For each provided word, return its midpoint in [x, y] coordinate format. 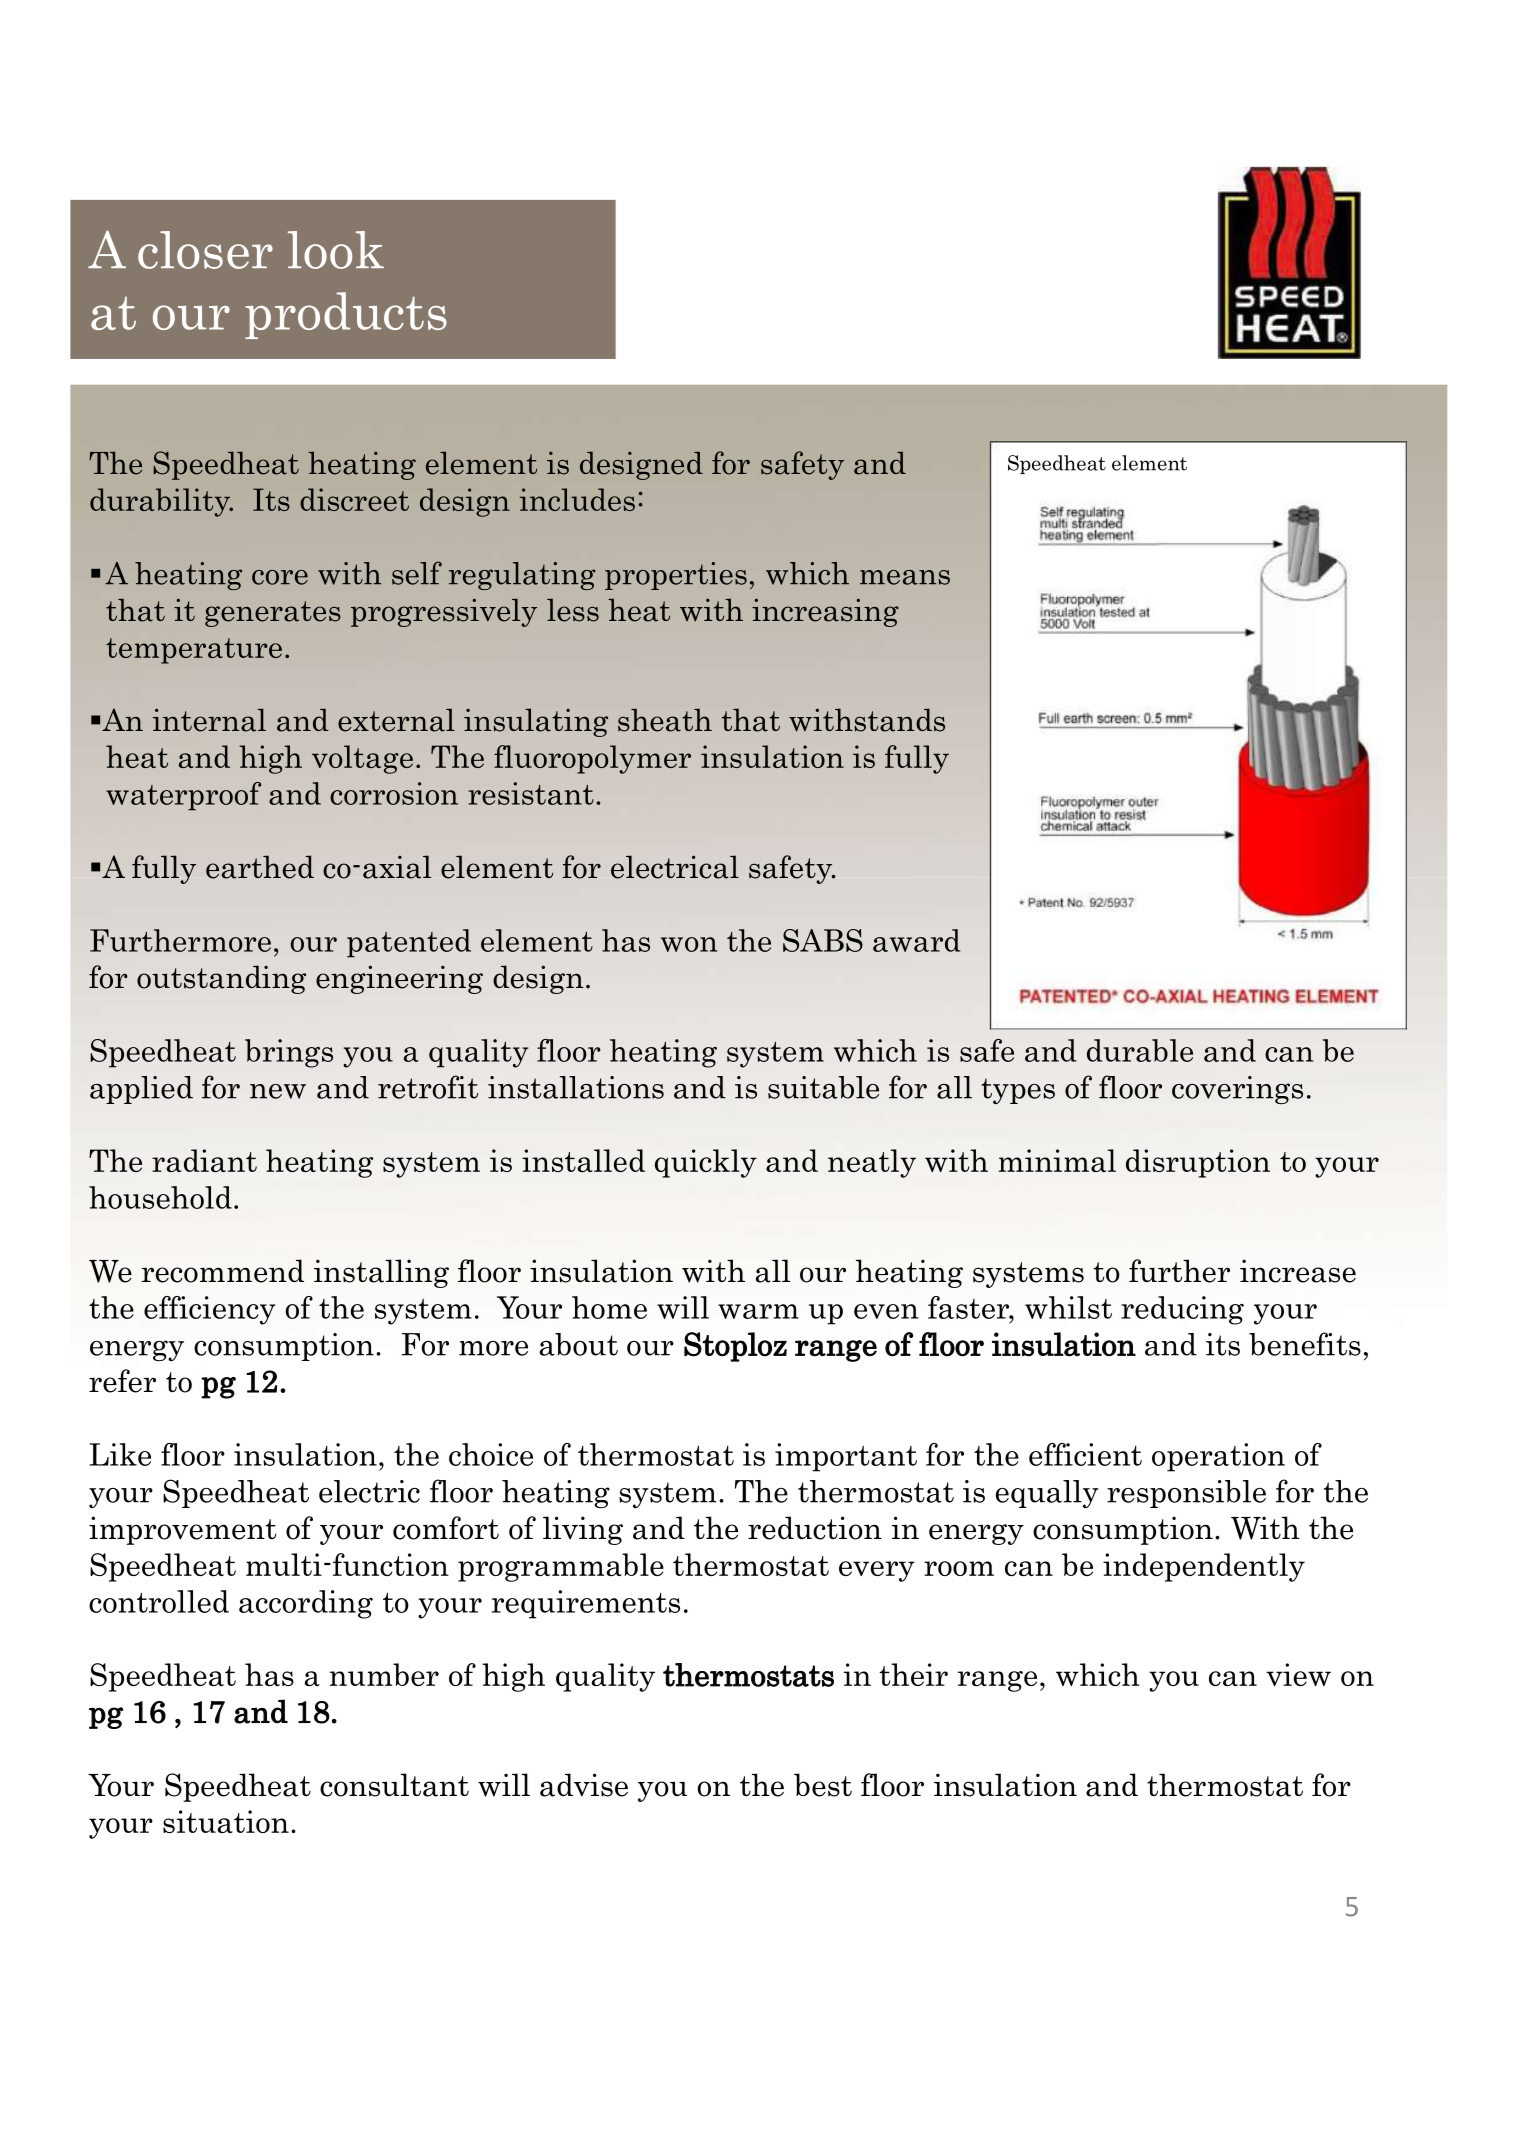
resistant [531, 793]
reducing [1182, 1310]
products [346, 315]
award [916, 940]
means [905, 577]
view [1298, 1674]
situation [226, 1821]
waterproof [183, 796]
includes [577, 499]
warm [758, 1311]
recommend [222, 1271]
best [823, 1785]
